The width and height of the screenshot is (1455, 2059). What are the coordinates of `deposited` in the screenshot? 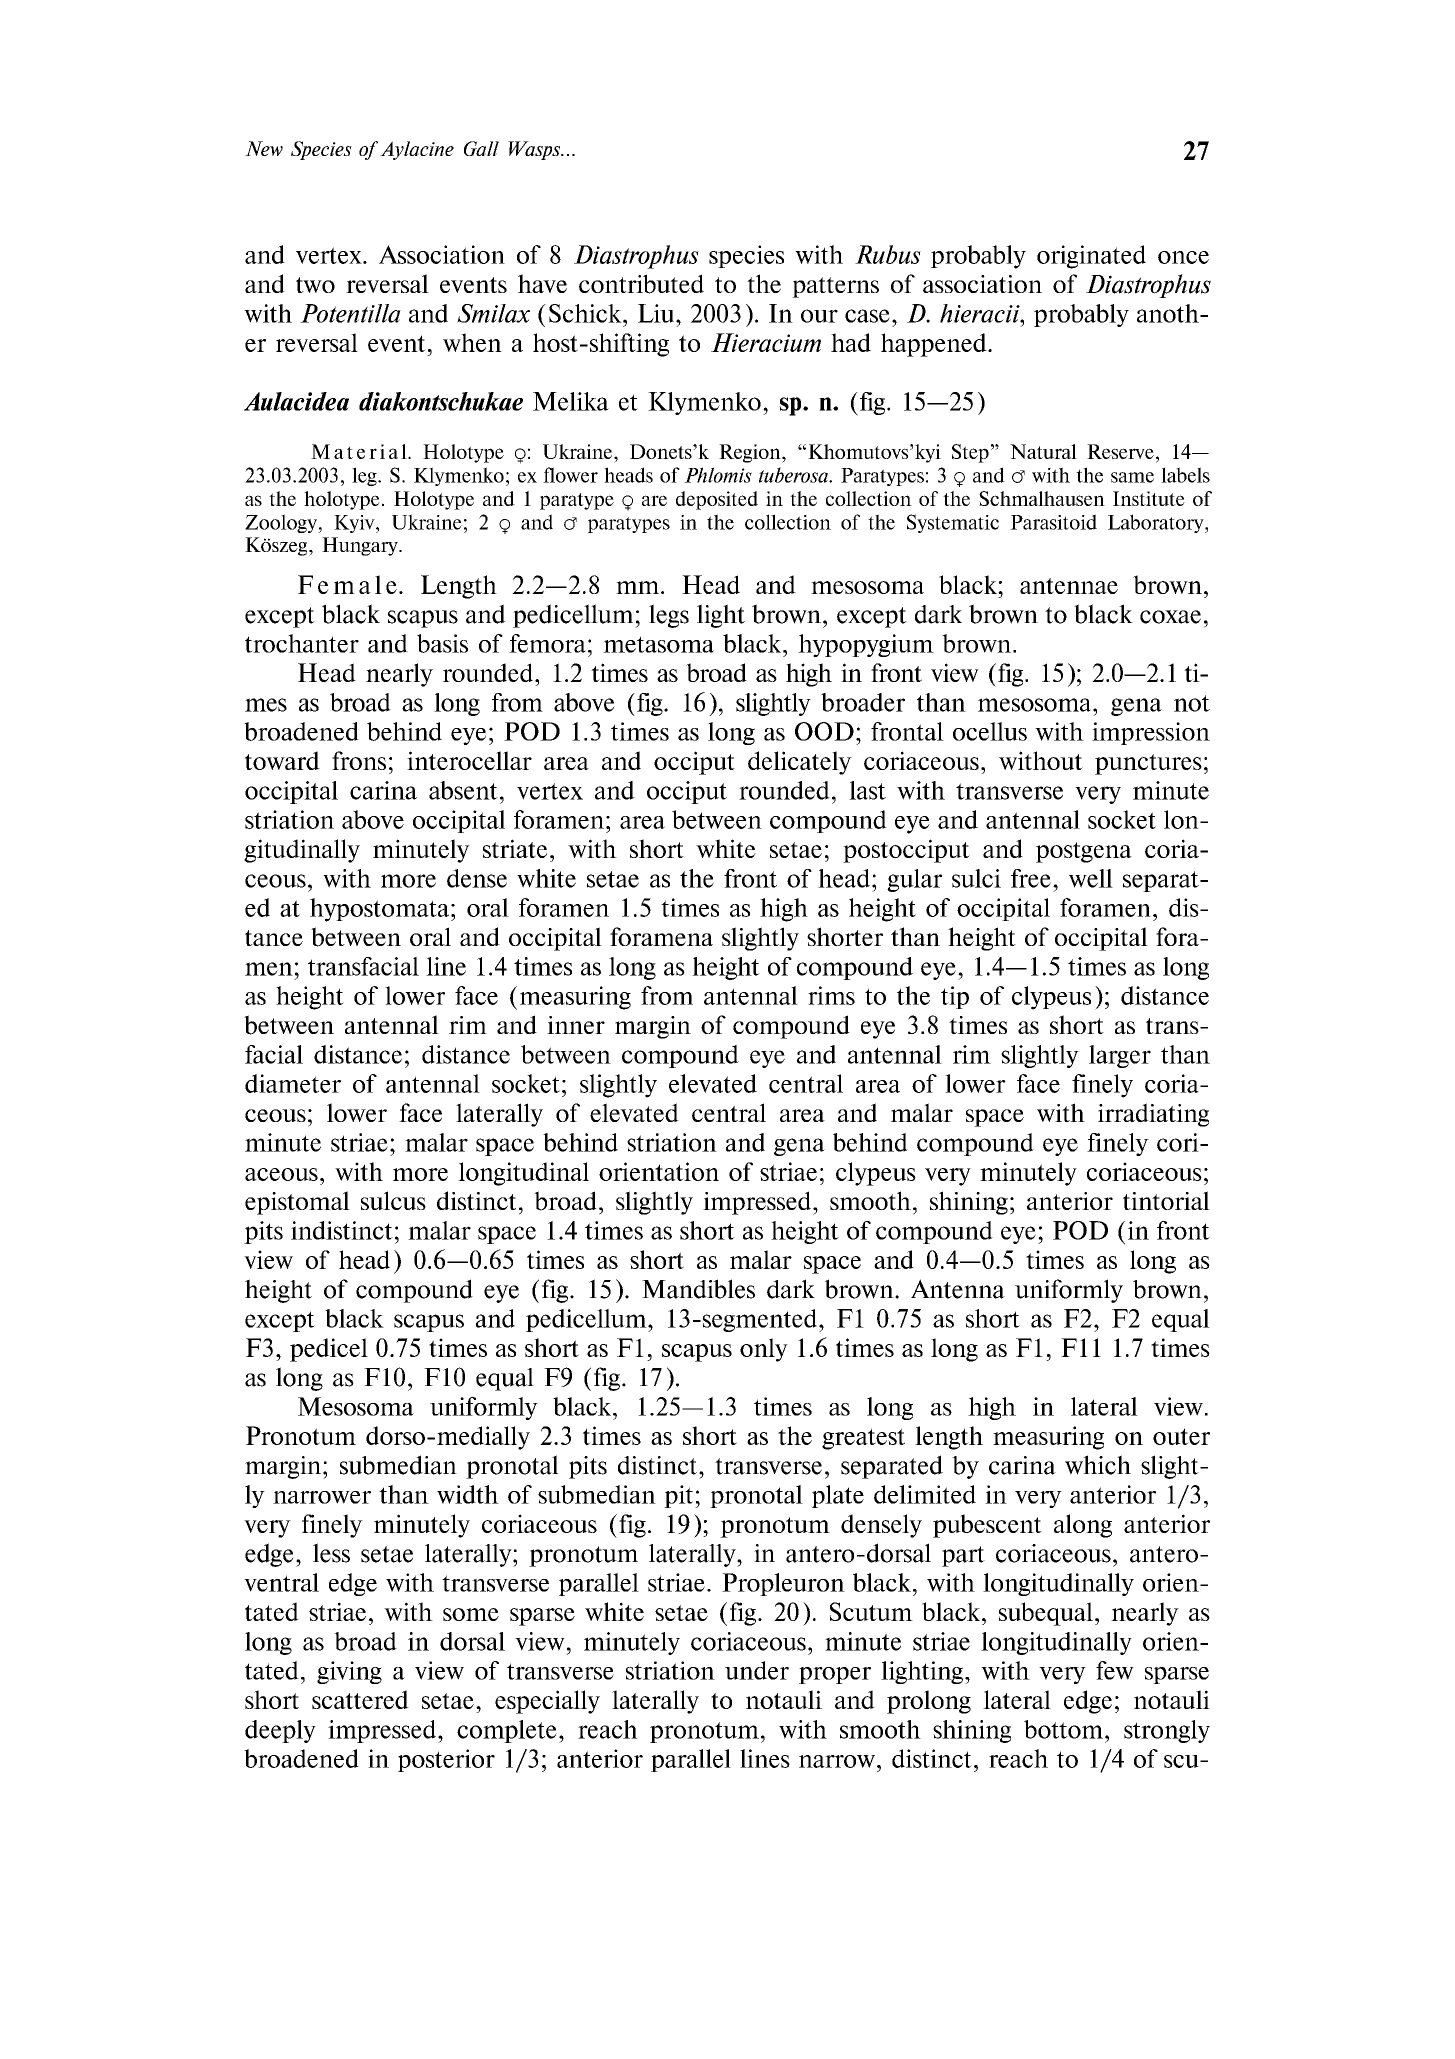 It's located at (717, 500).
